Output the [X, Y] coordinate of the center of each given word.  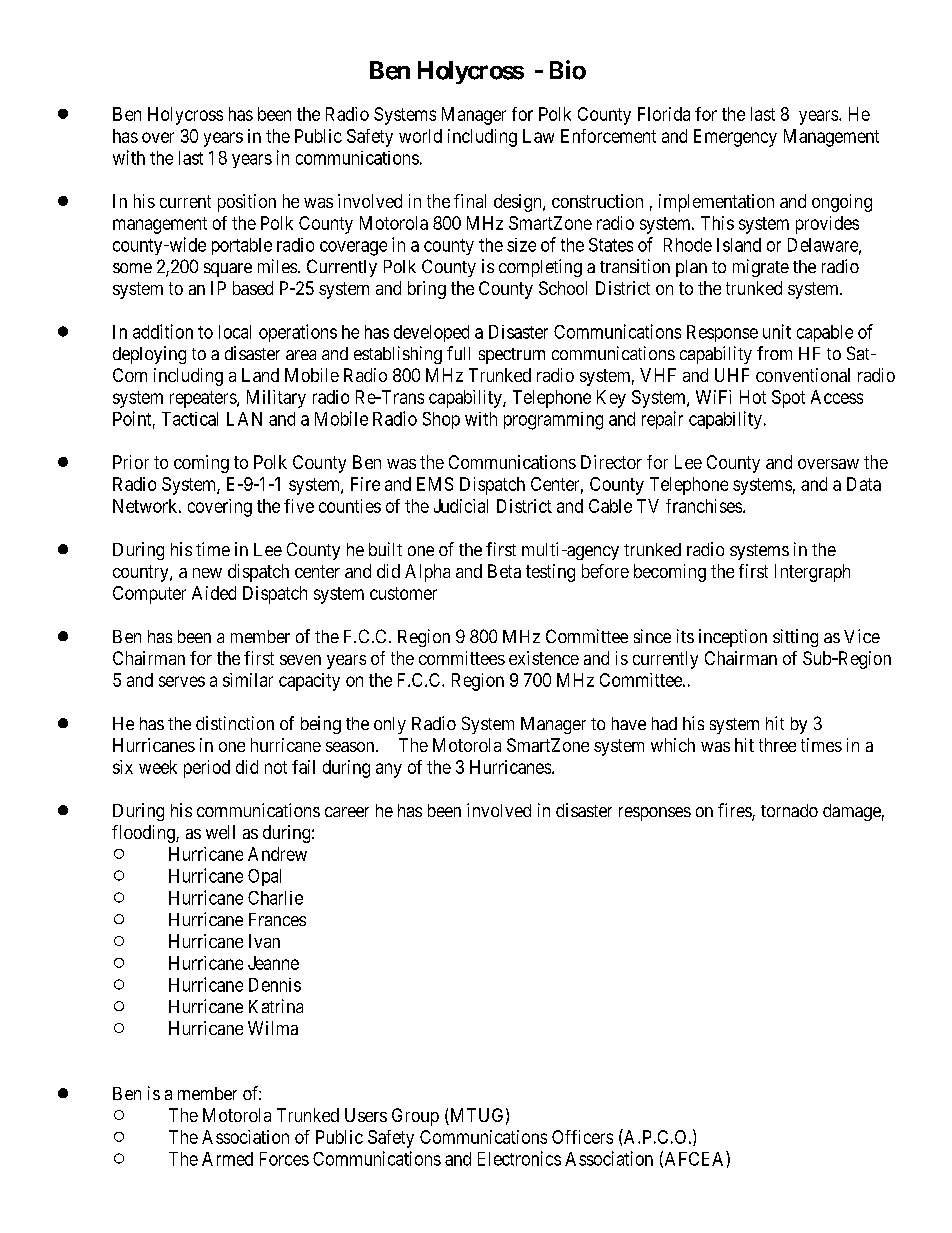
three [777, 745]
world [420, 136]
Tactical [190, 419]
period [207, 769]
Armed [227, 1159]
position [247, 203]
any [389, 770]
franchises [704, 506]
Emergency [735, 138]
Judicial [461, 506]
